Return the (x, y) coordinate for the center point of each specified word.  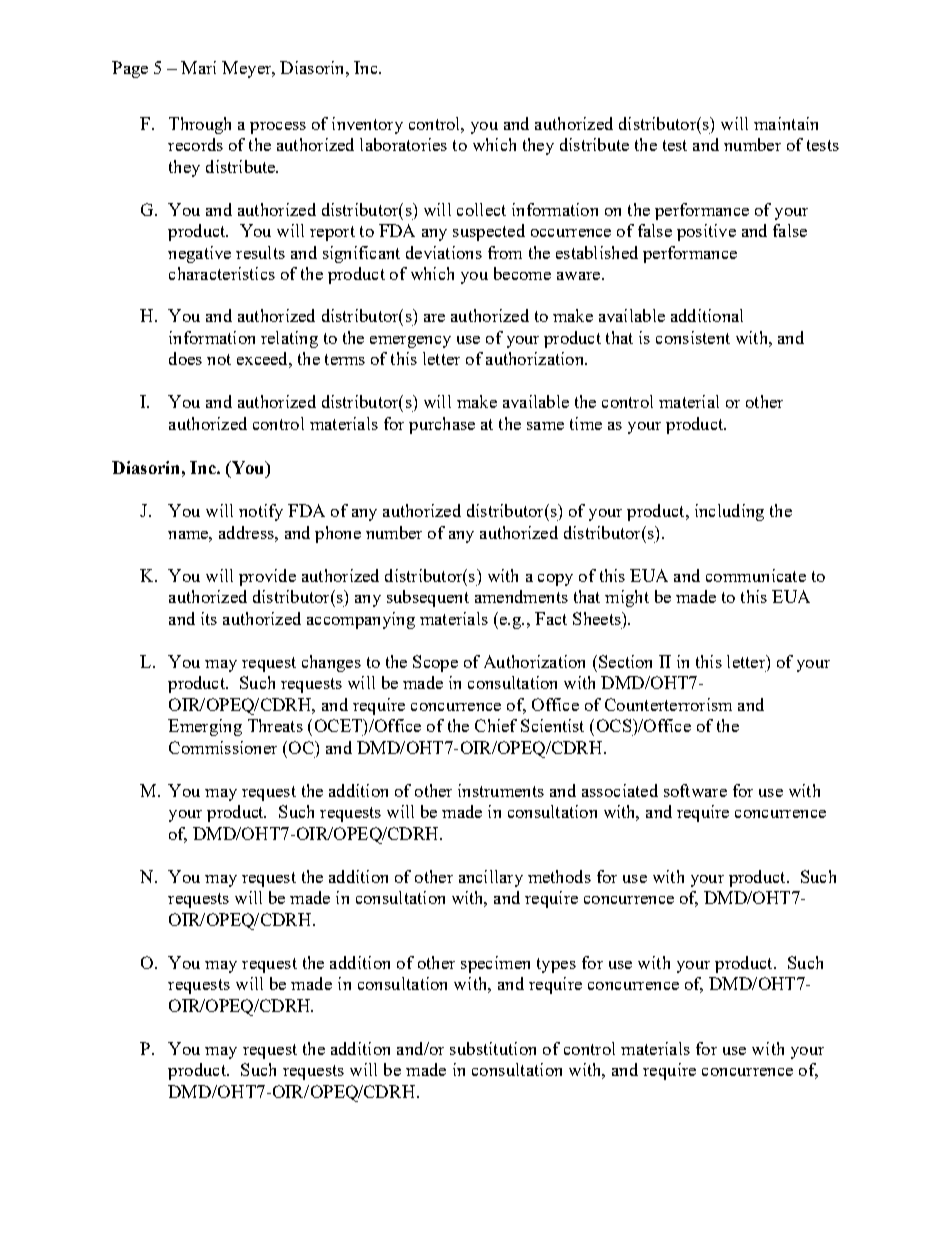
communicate (756, 575)
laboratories (403, 144)
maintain (786, 123)
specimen (495, 964)
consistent (693, 337)
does (185, 358)
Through (200, 125)
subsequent (428, 598)
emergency (410, 342)
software (695, 790)
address (247, 532)
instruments (501, 790)
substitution (493, 1048)
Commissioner (223, 747)
